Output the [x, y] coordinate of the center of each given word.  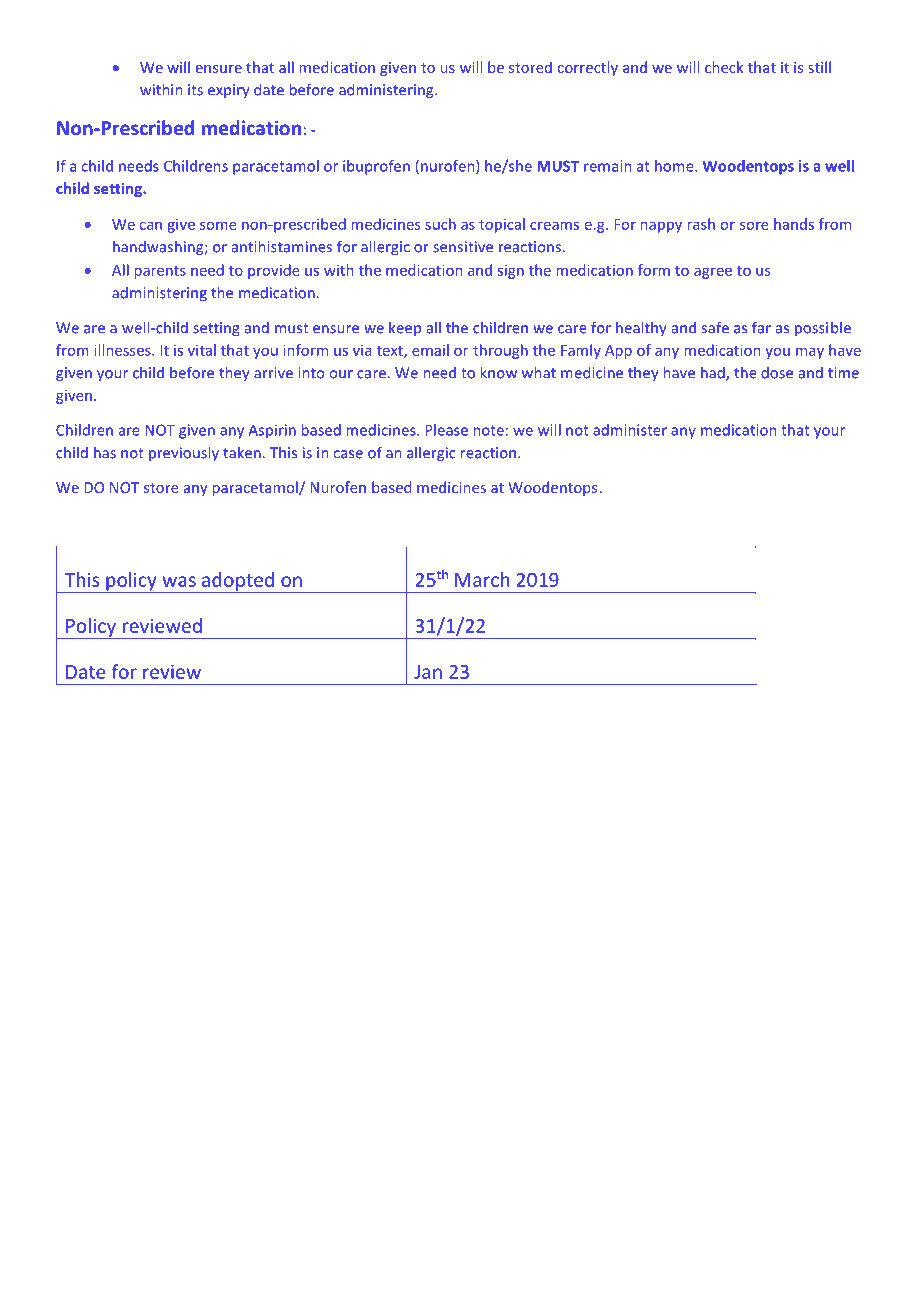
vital [202, 350]
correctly [588, 68]
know [499, 372]
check [724, 67]
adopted [238, 582]
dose [777, 373]
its [195, 90]
